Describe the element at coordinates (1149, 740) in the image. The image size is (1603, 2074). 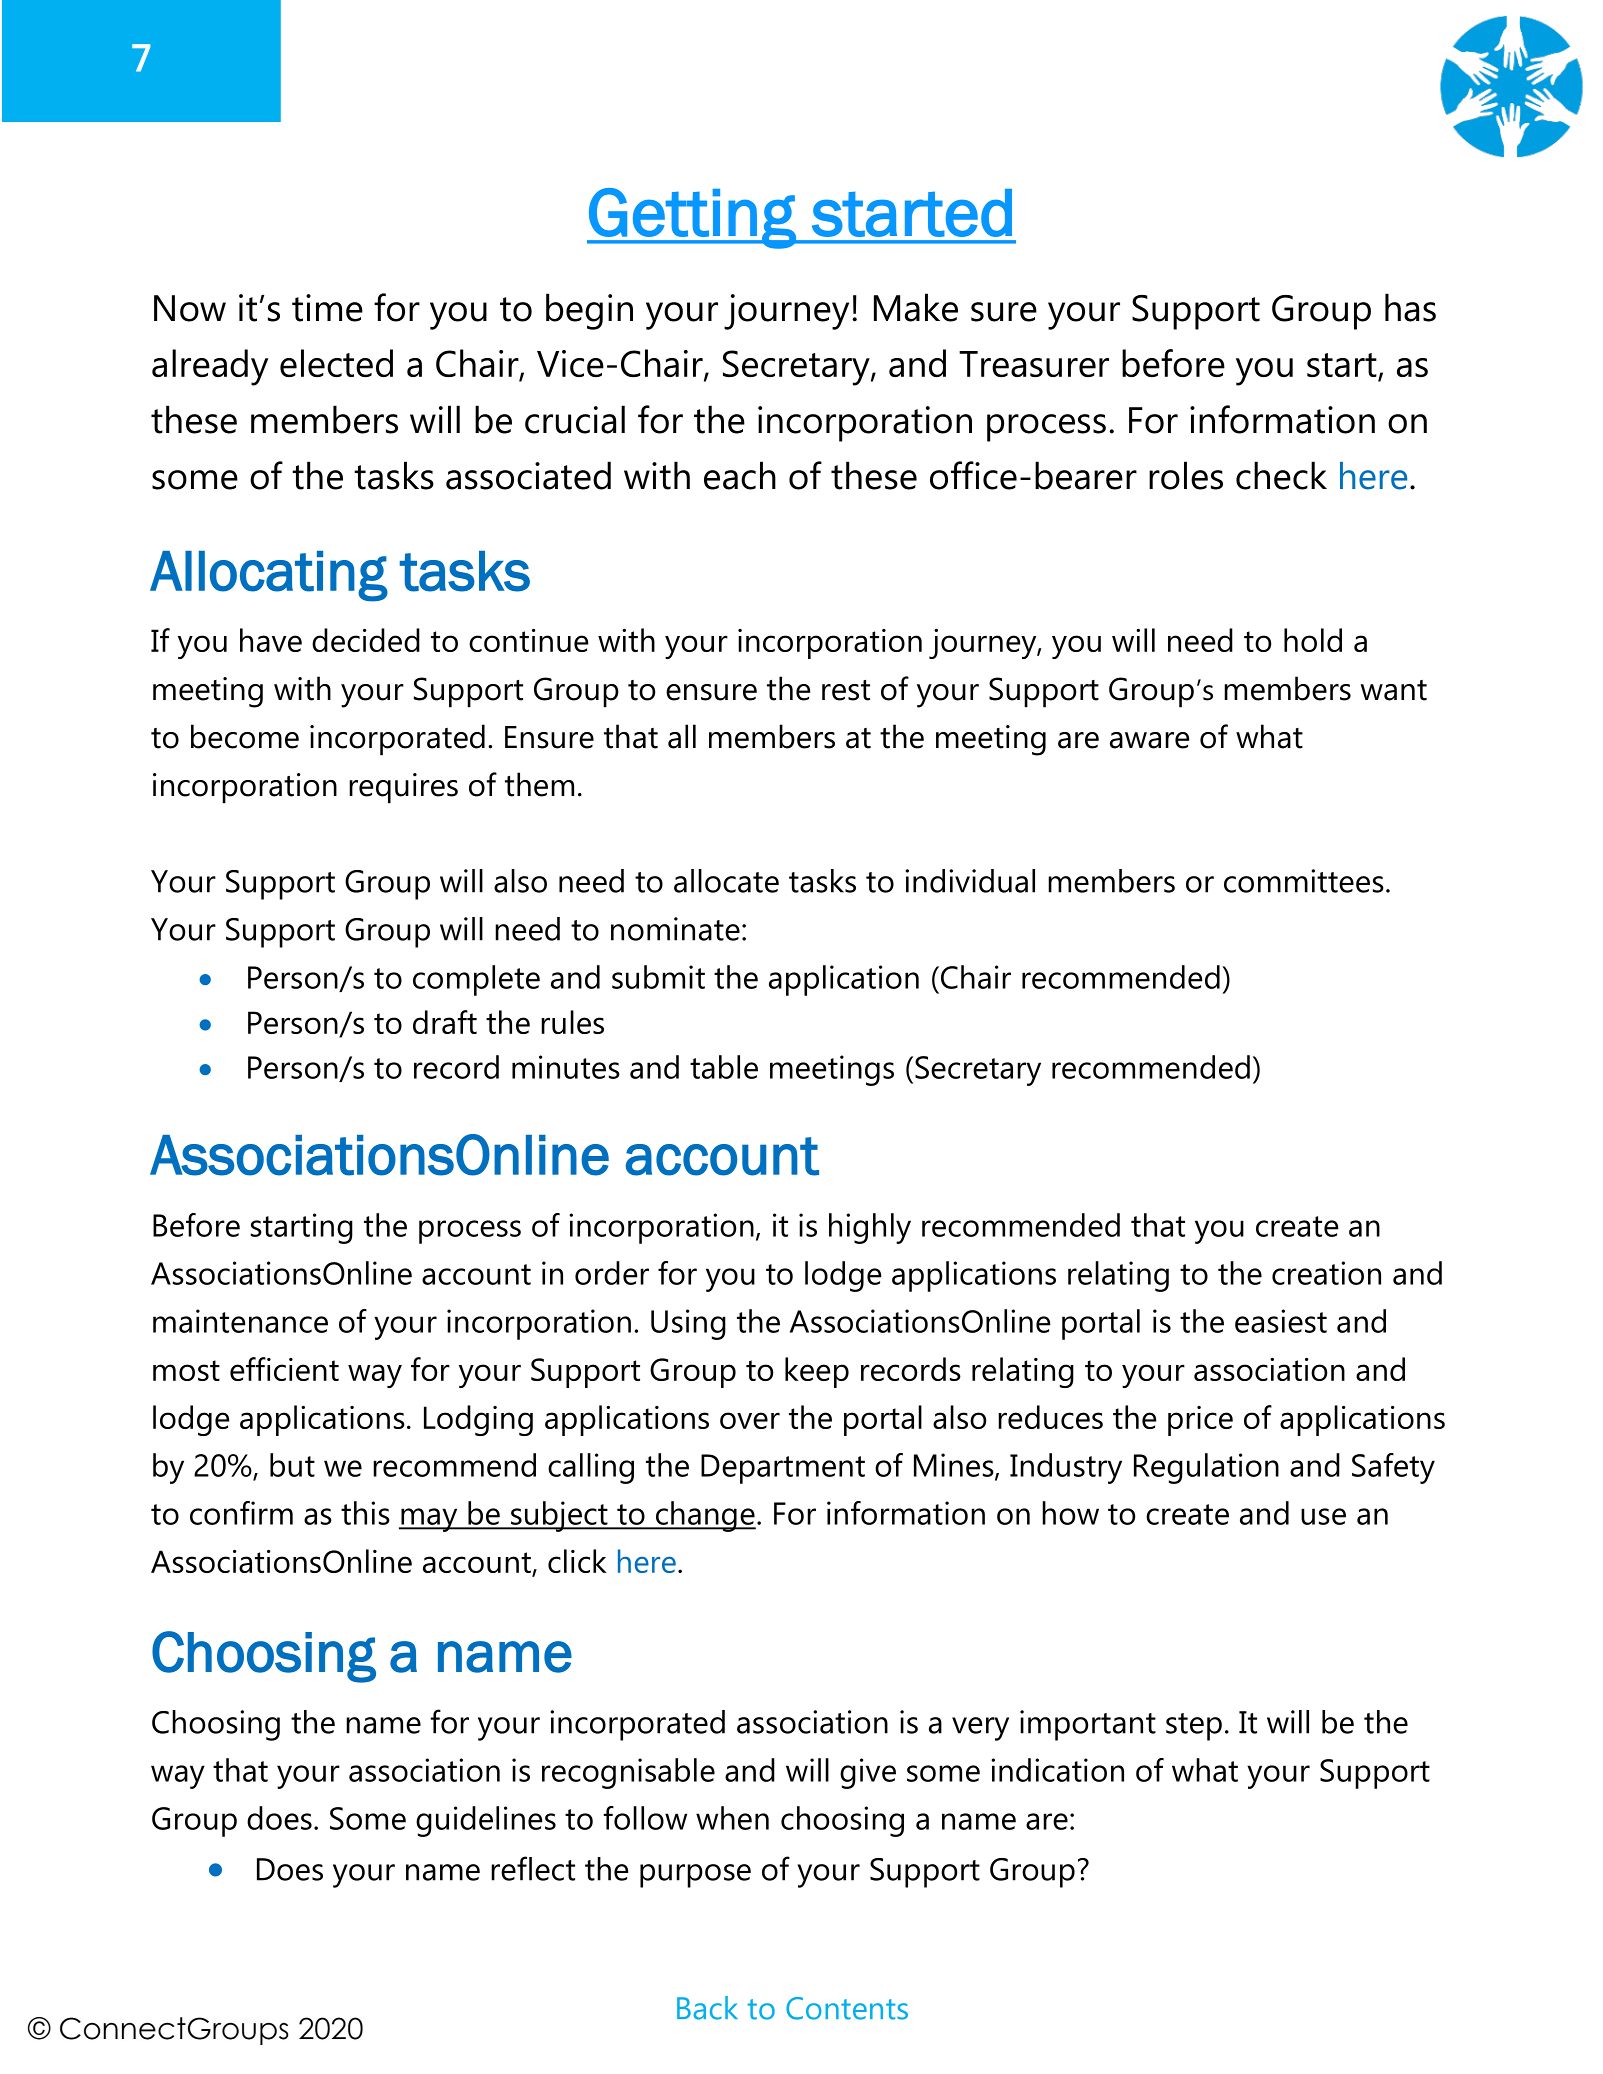
I see `aware` at that location.
